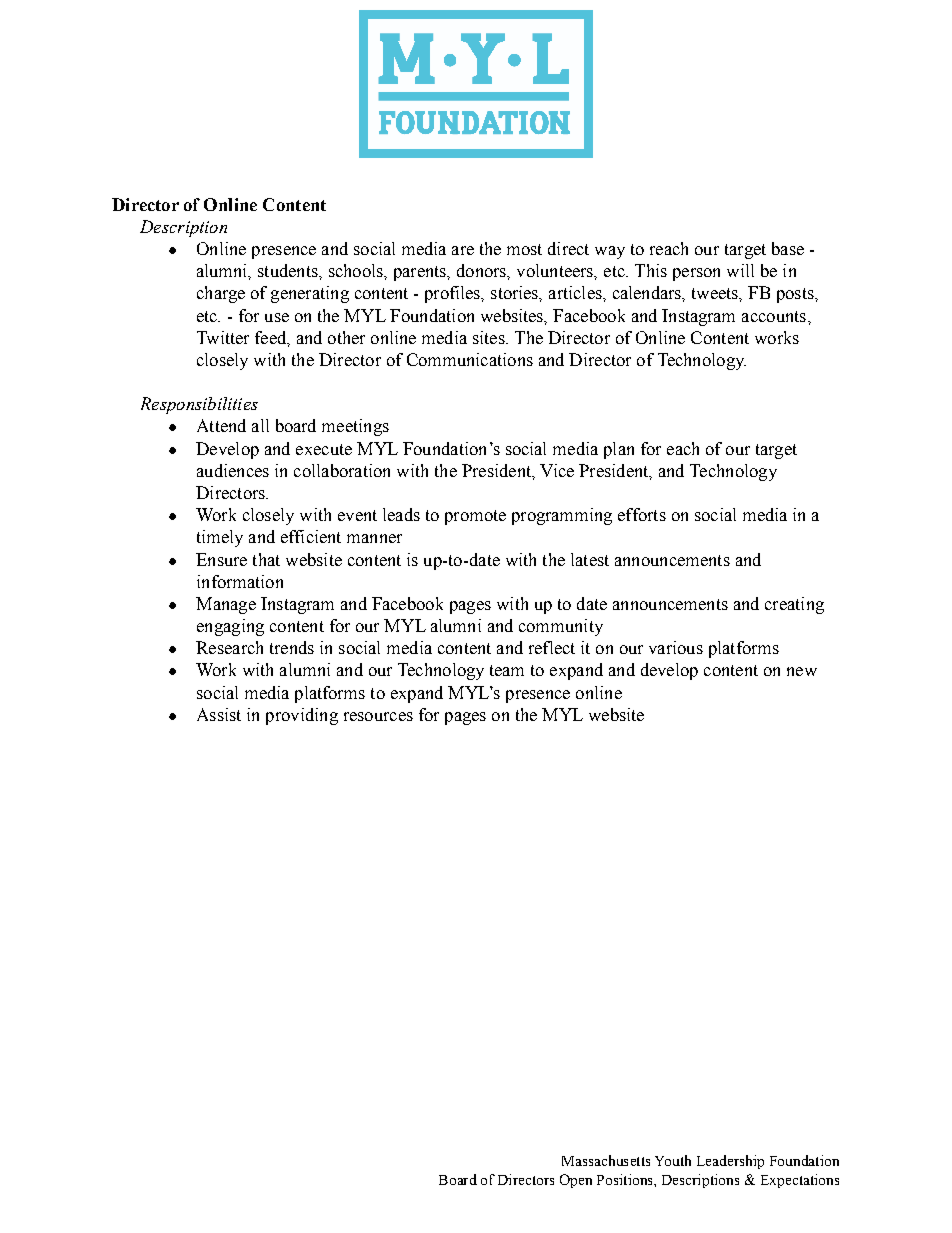 Image resolution: width=952 pixels, height=1233 pixels. Describe the element at coordinates (475, 517) in the page. I see `promote` at that location.
